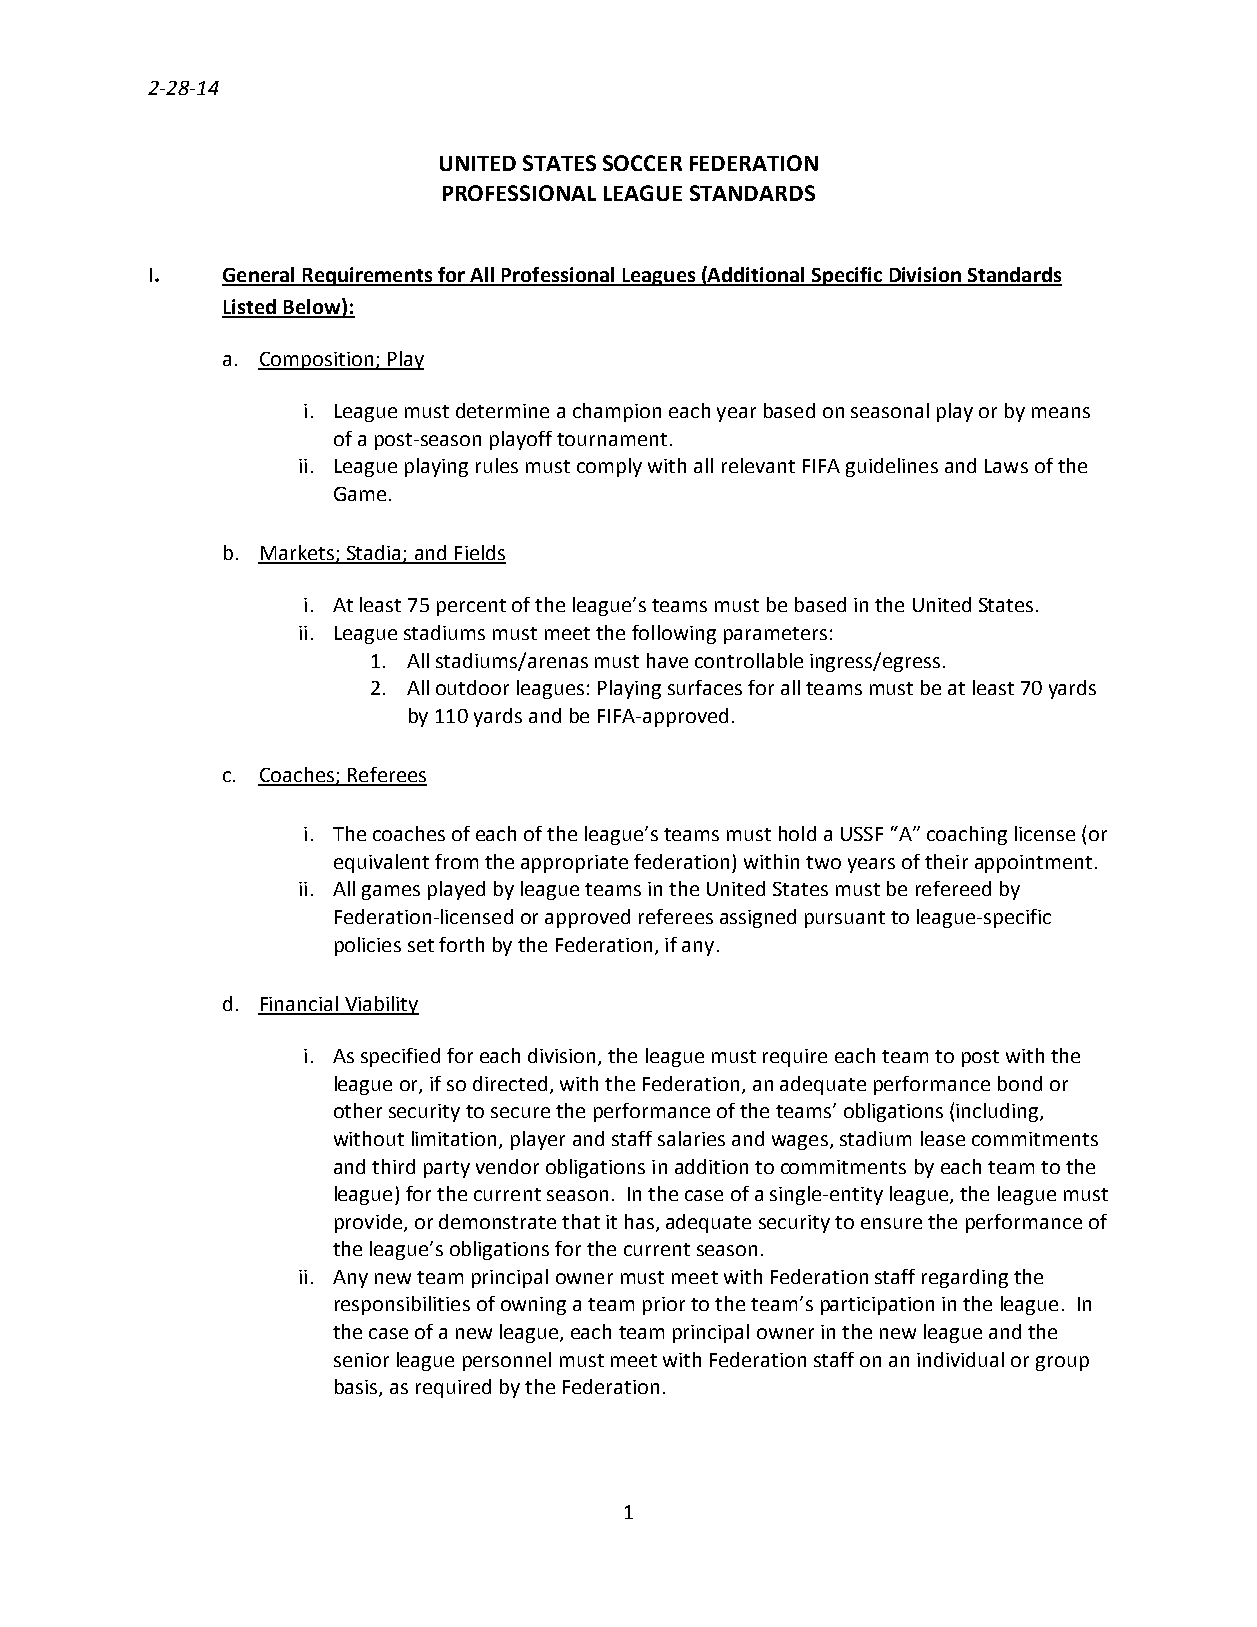 This document has width=1257, height=1627. I want to click on means, so click(1061, 412).
